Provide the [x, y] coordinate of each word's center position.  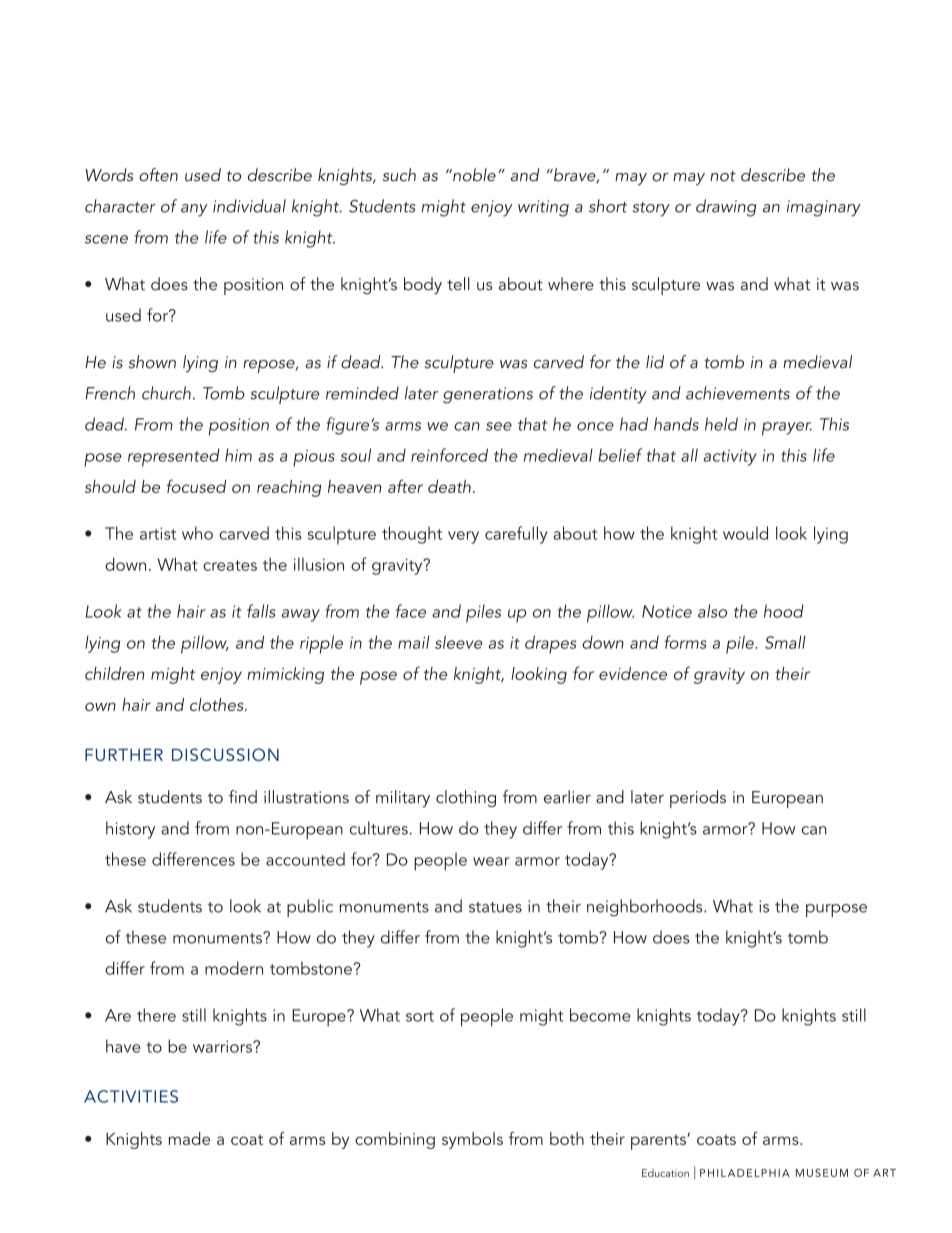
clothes [218, 704]
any [194, 210]
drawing [726, 208]
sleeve [458, 642]
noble [473, 175]
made [189, 1138]
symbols [472, 1140]
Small [785, 642]
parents [659, 1142]
